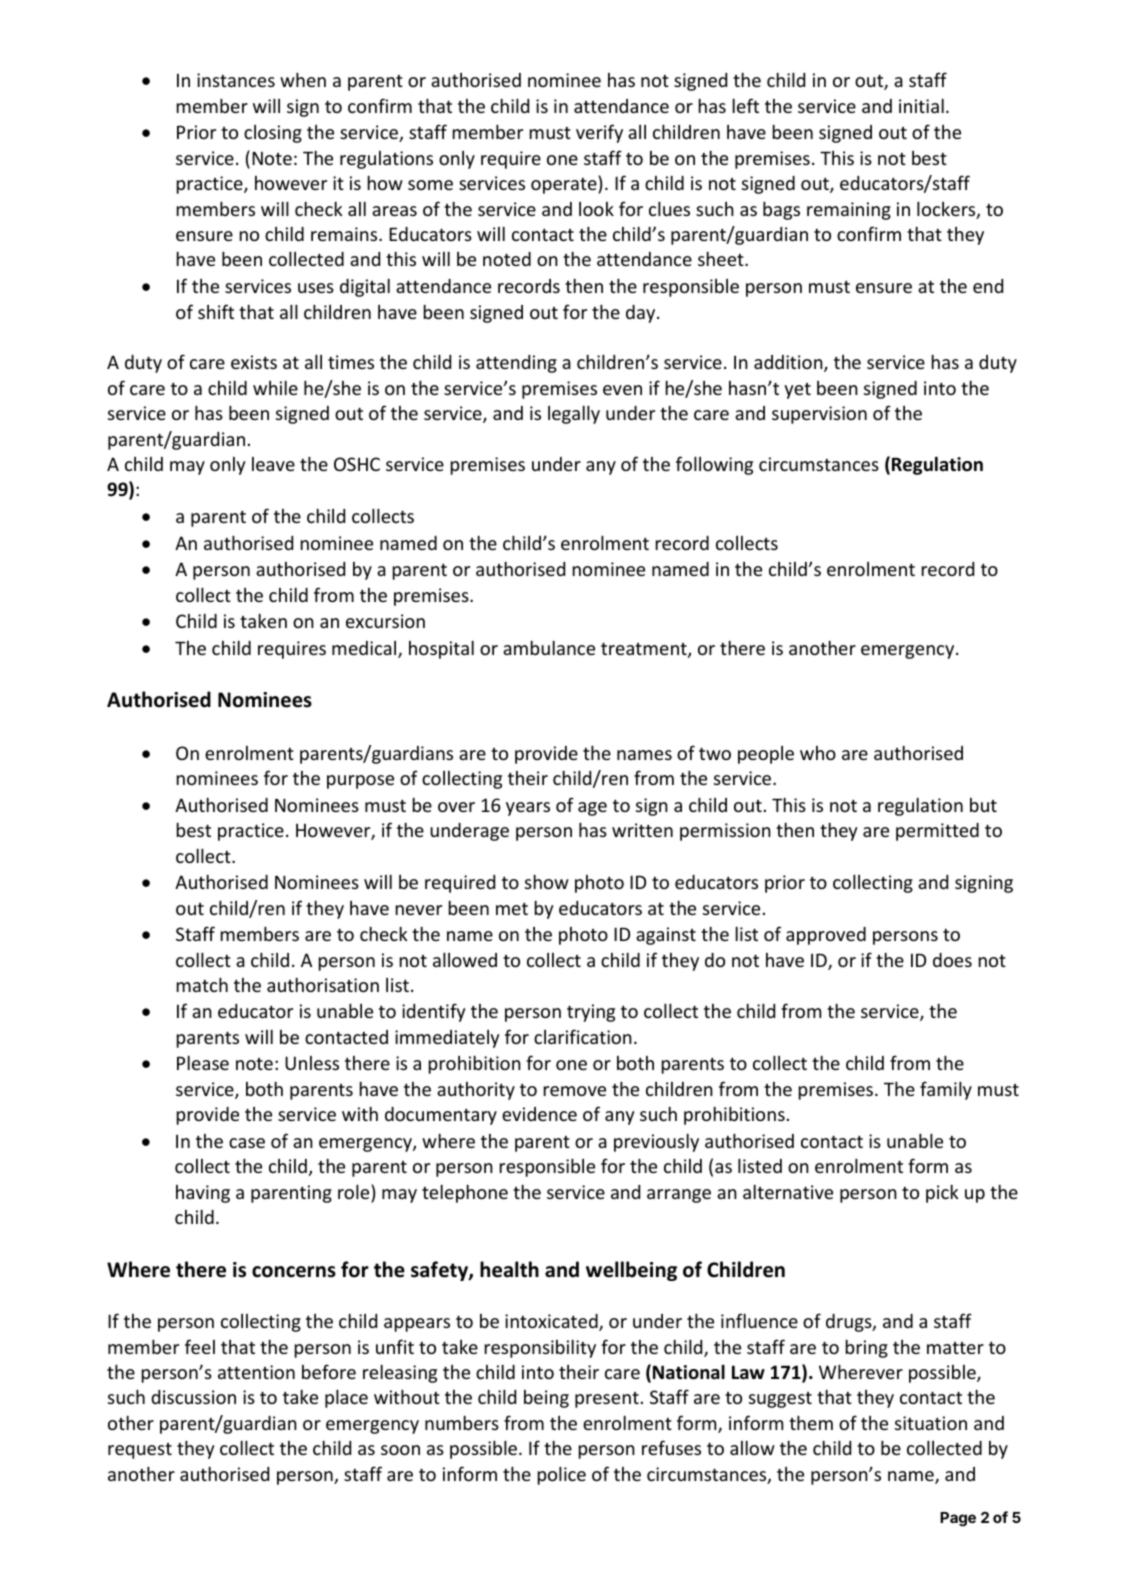 This screenshot has width=1127, height=1594. Describe the element at coordinates (273, 464) in the screenshot. I see `leave` at that location.
